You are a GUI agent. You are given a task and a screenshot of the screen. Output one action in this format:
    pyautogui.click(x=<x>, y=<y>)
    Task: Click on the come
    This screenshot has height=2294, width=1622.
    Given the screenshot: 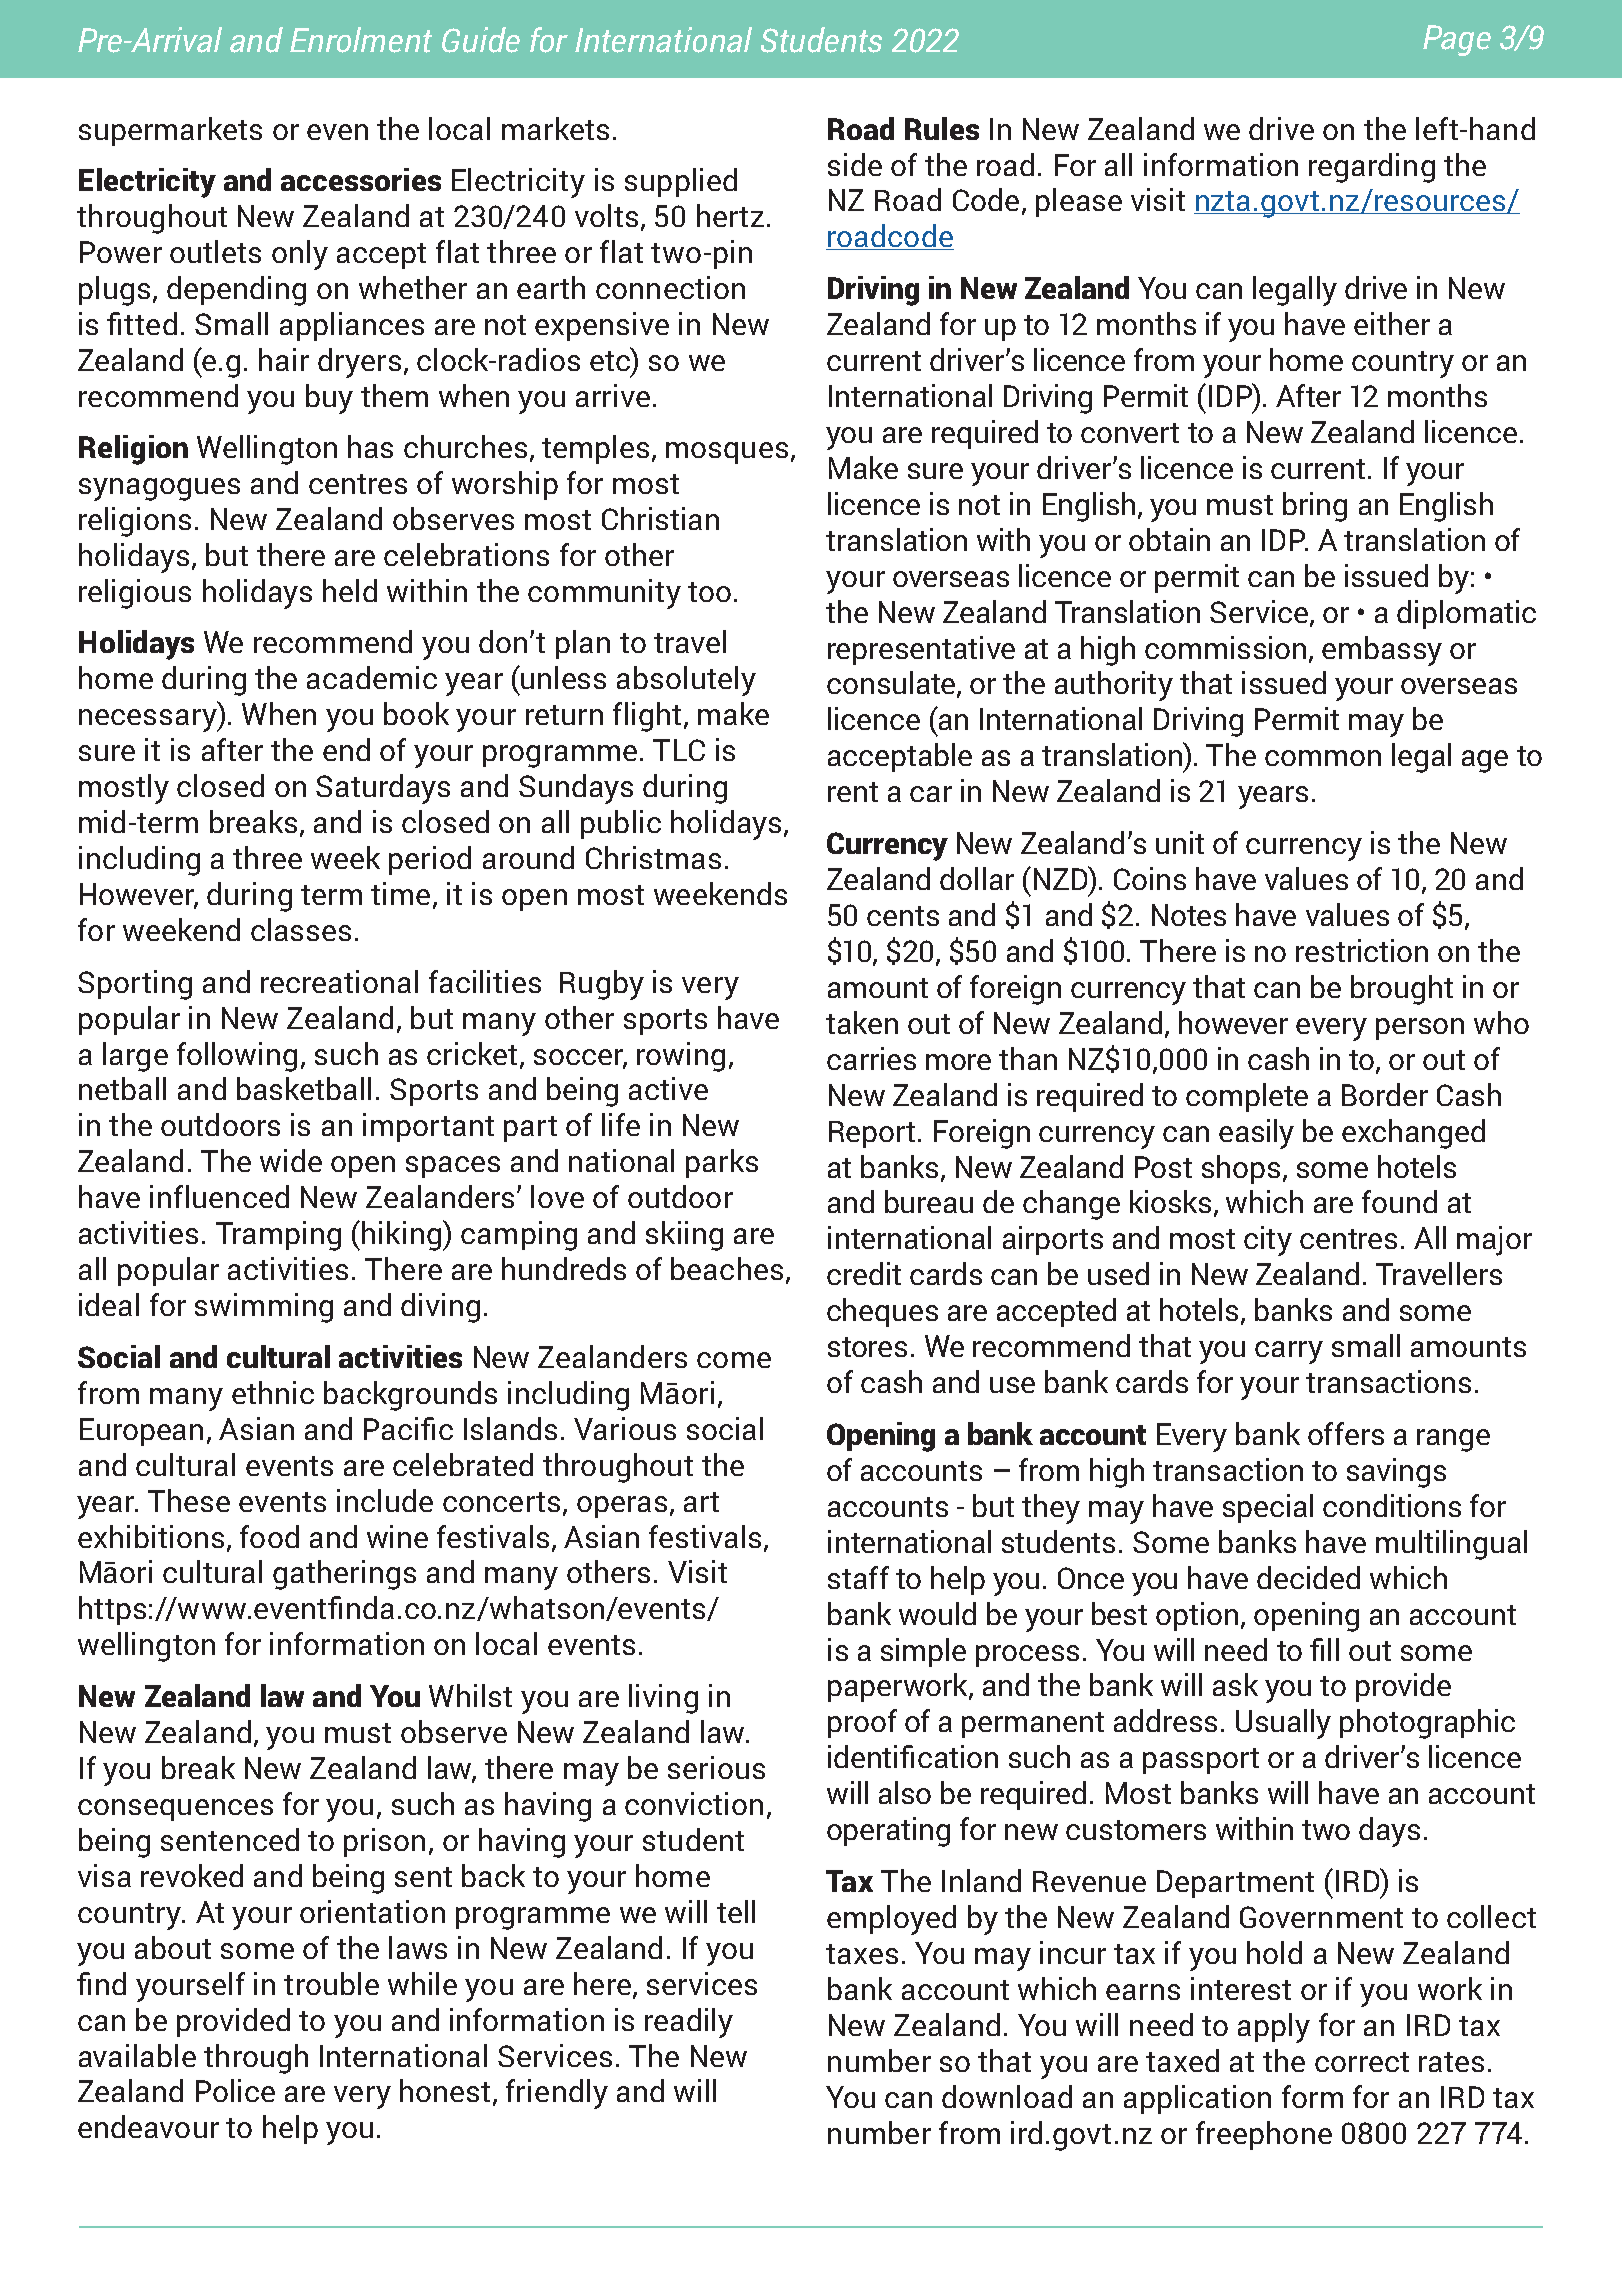 What is the action you would take?
    pyautogui.click(x=734, y=1360)
